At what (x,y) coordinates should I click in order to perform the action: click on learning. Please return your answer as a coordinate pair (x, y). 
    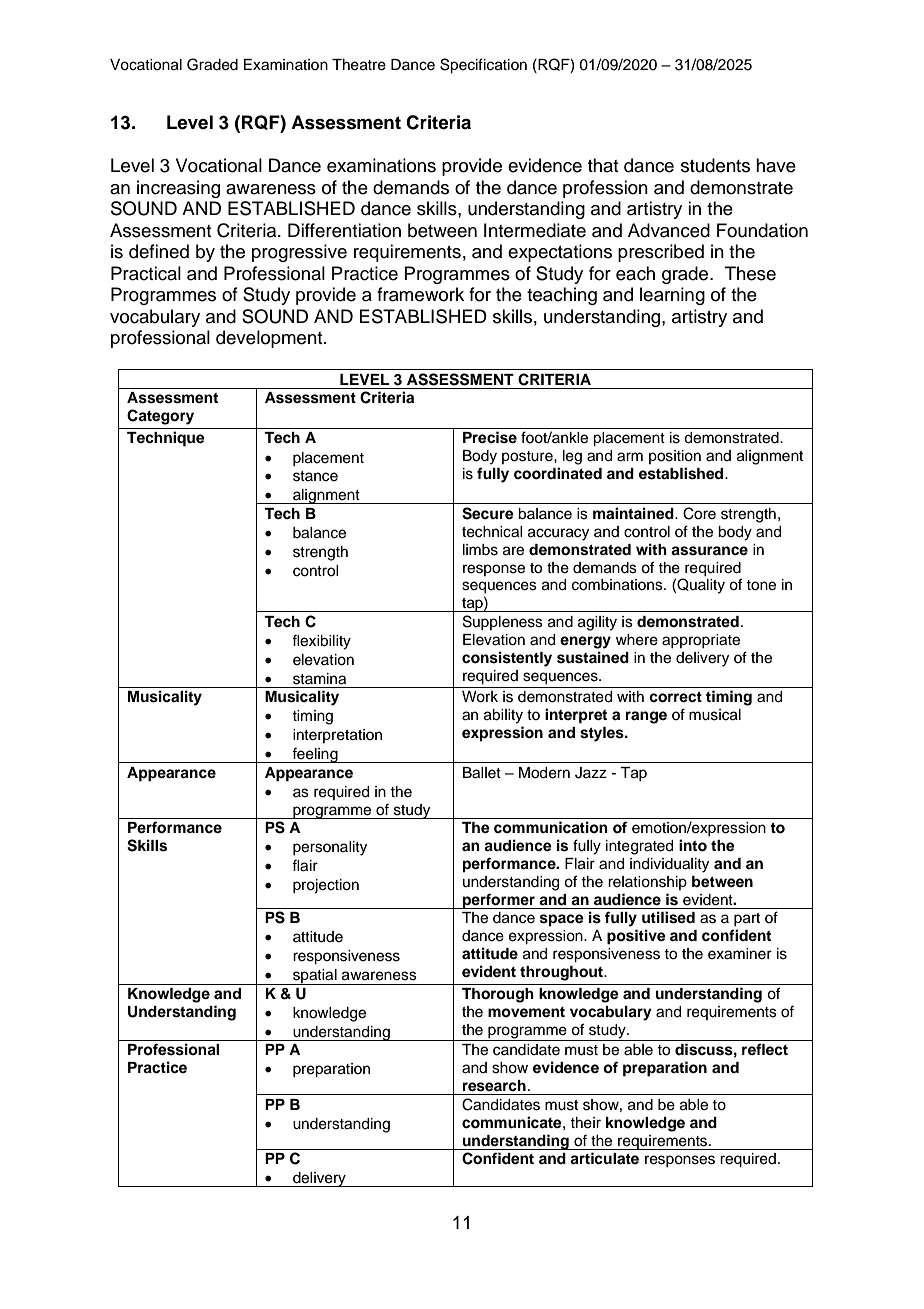
    Looking at the image, I should click on (672, 296).
